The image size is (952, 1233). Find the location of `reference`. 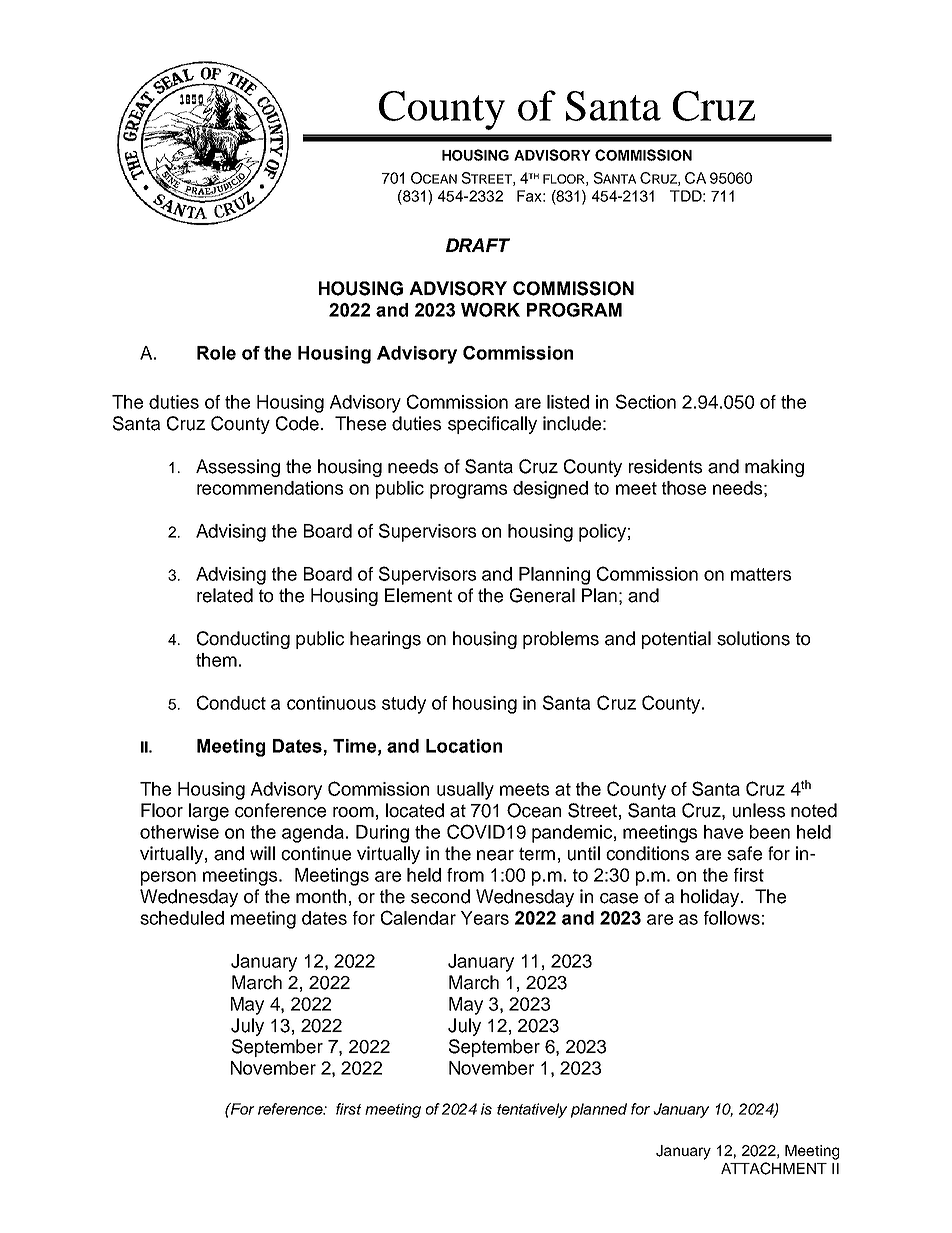

reference is located at coordinates (291, 1109).
